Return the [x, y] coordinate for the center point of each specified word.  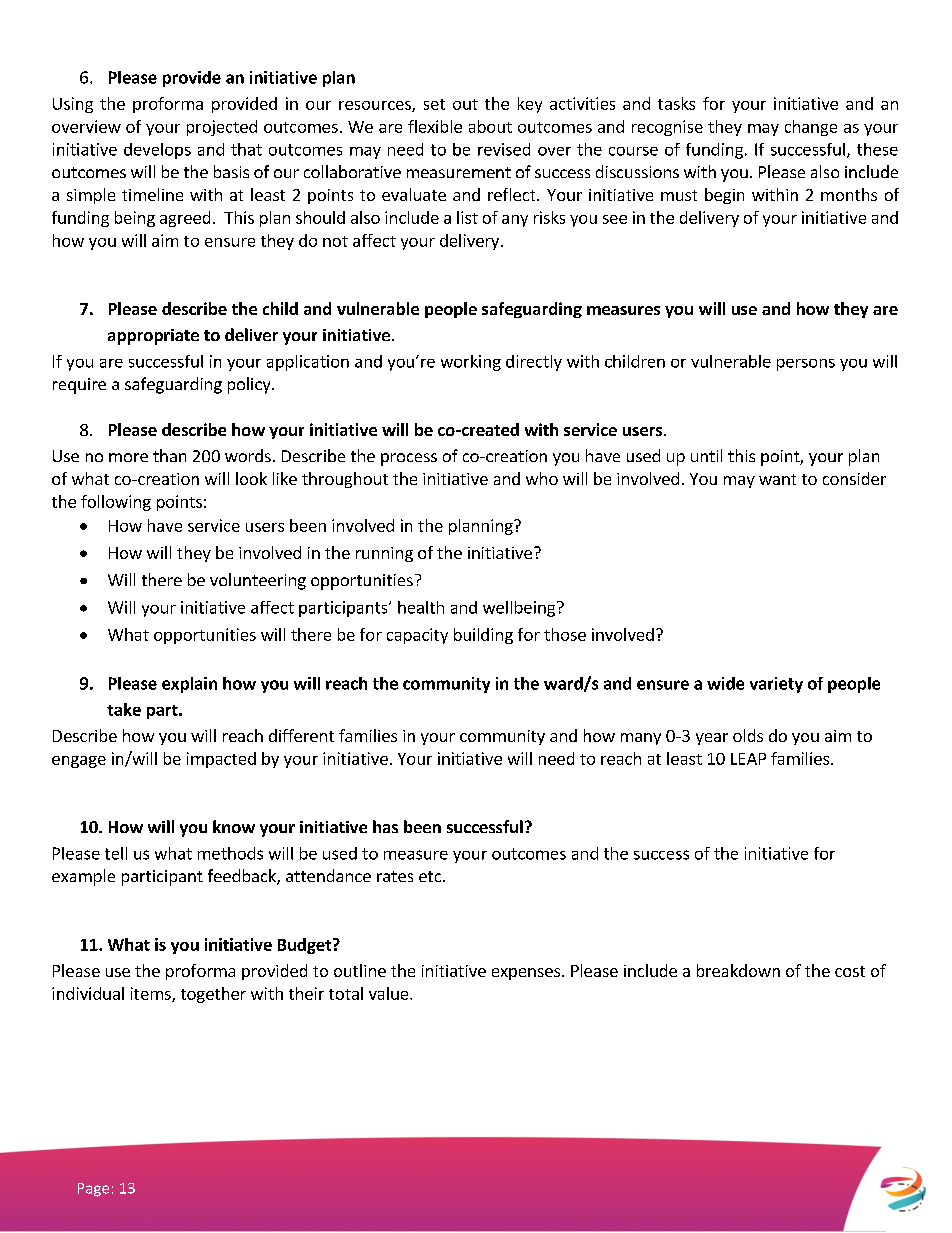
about [490, 126]
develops [157, 151]
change [811, 128]
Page [93, 1190]
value [390, 993]
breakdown [738, 970]
